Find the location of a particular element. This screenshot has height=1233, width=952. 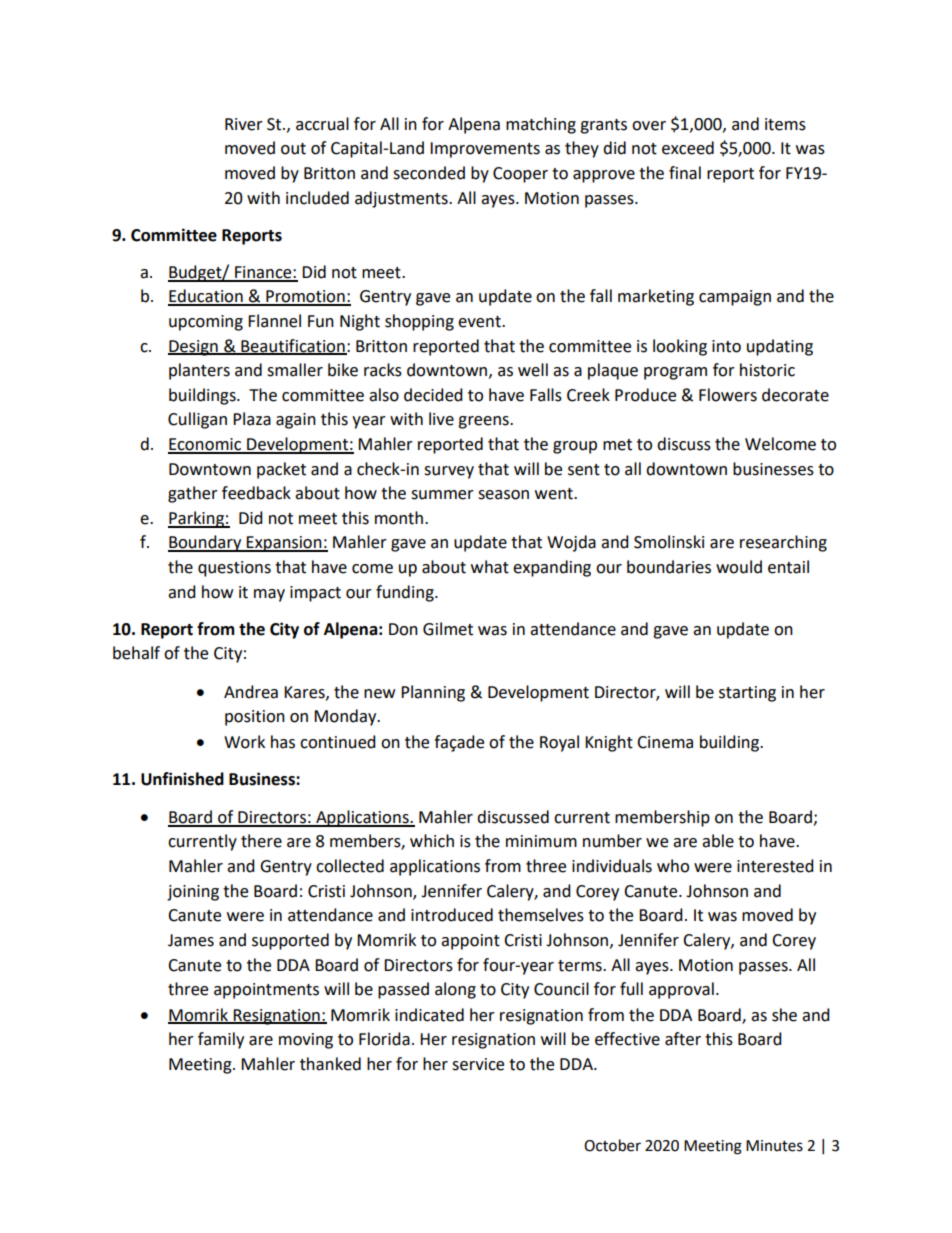

may is located at coordinates (269, 595).
